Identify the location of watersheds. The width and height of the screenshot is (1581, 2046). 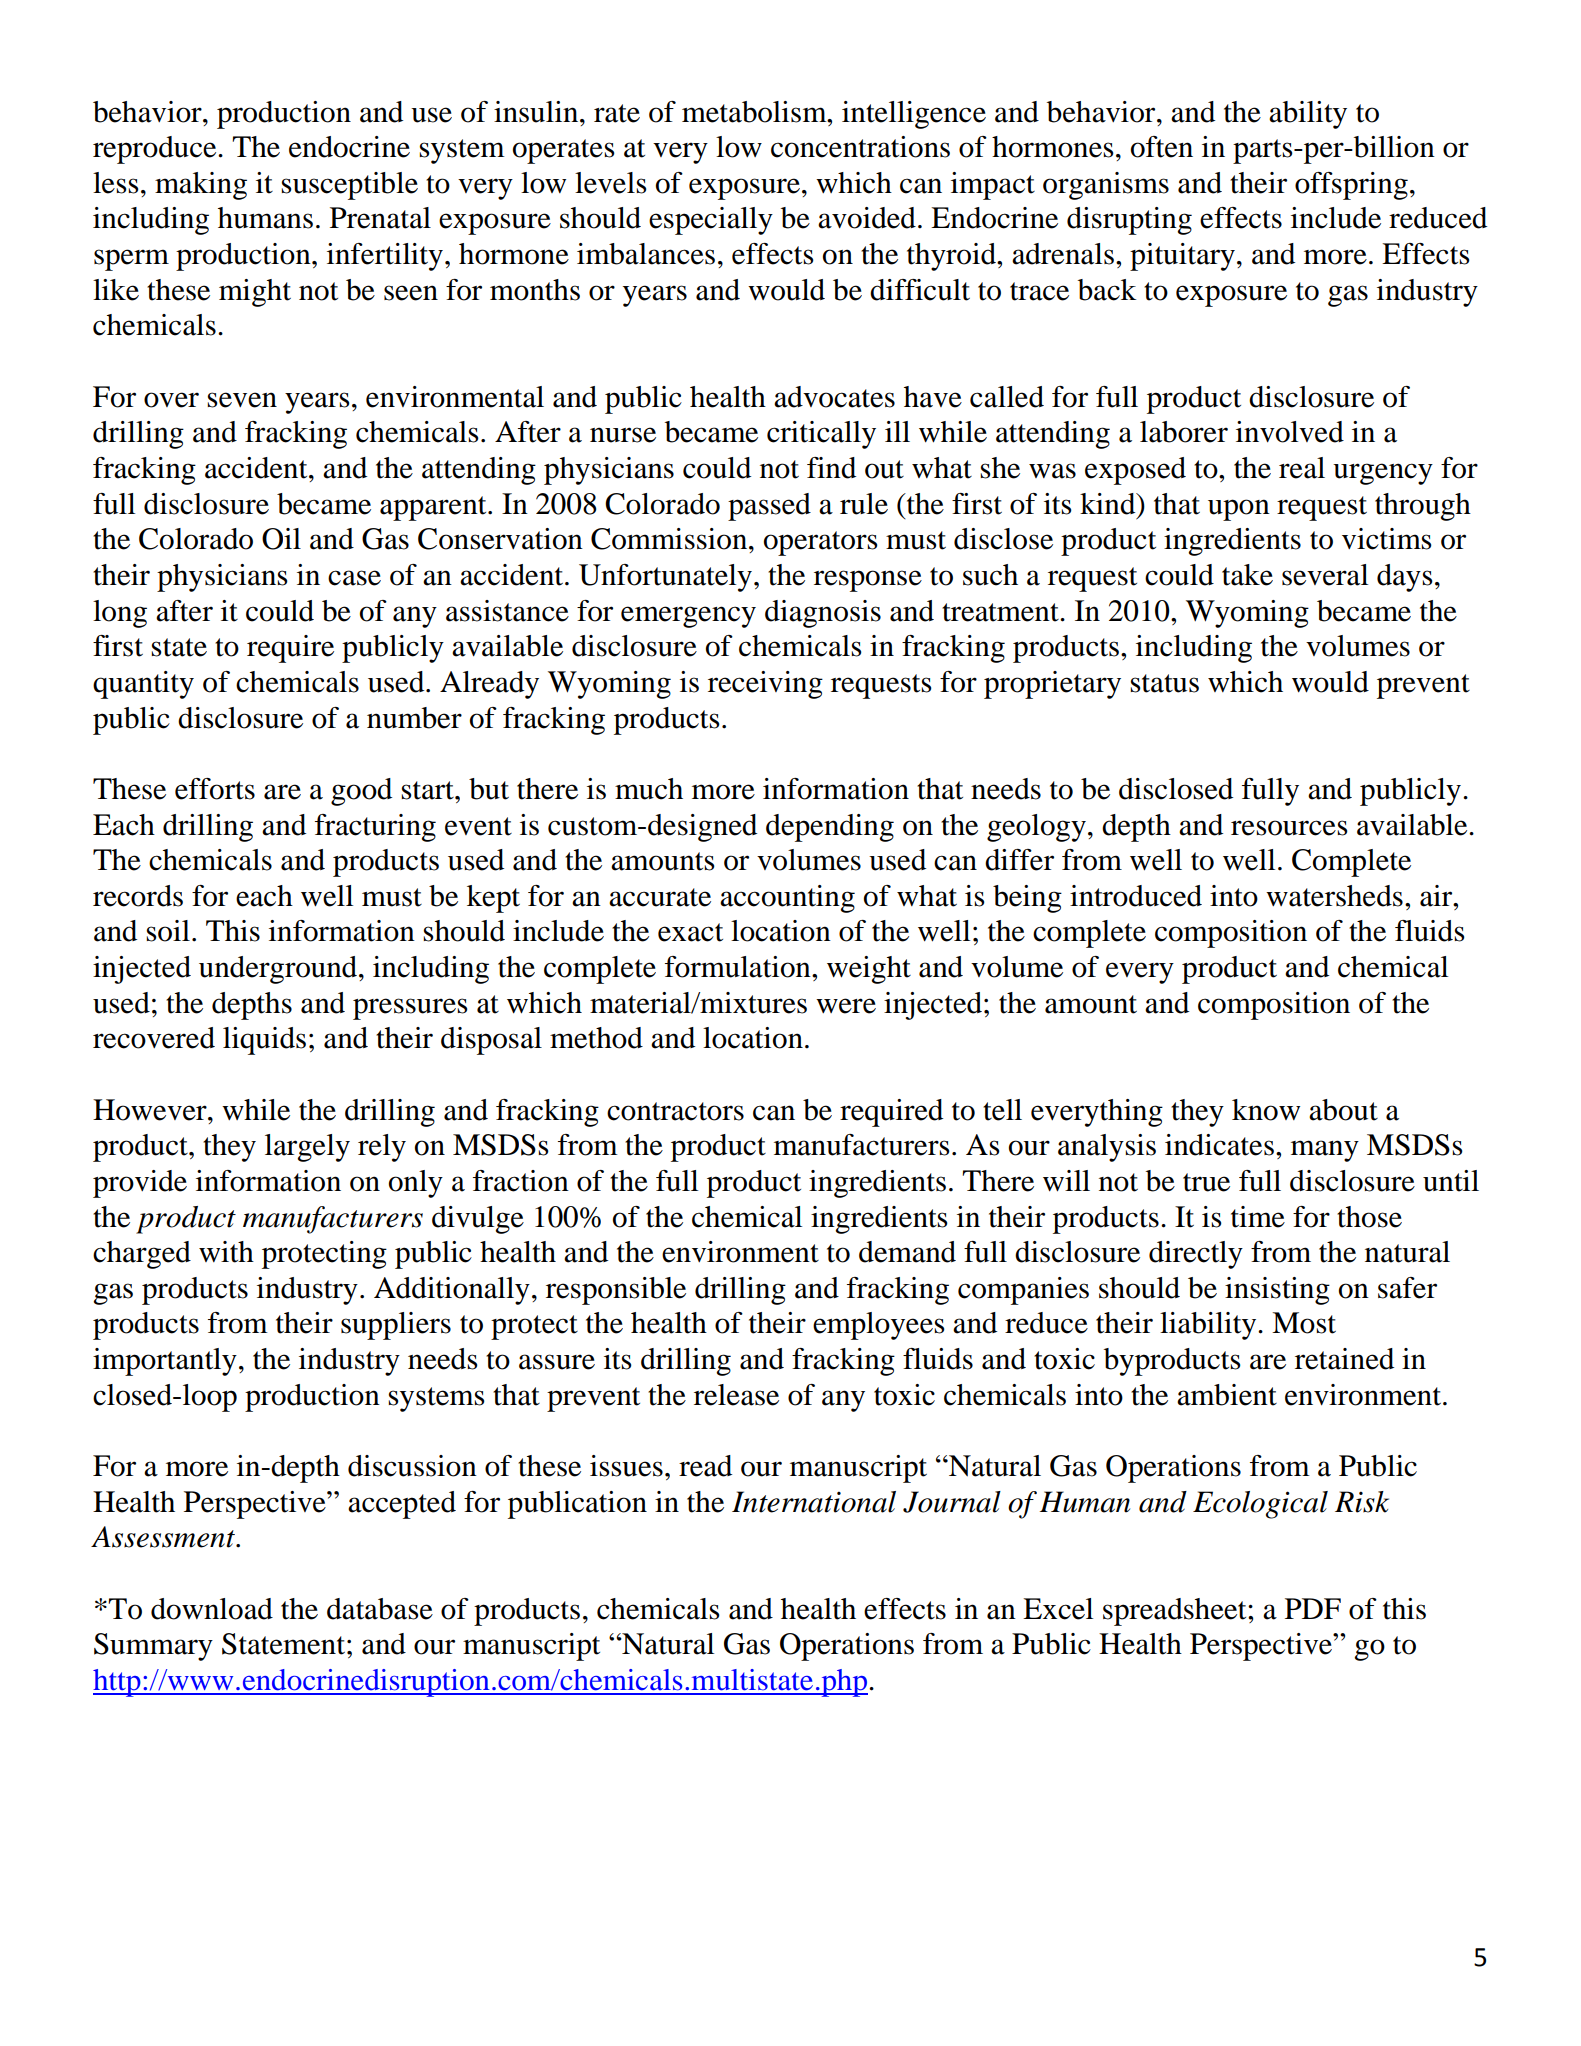
(1334, 896).
